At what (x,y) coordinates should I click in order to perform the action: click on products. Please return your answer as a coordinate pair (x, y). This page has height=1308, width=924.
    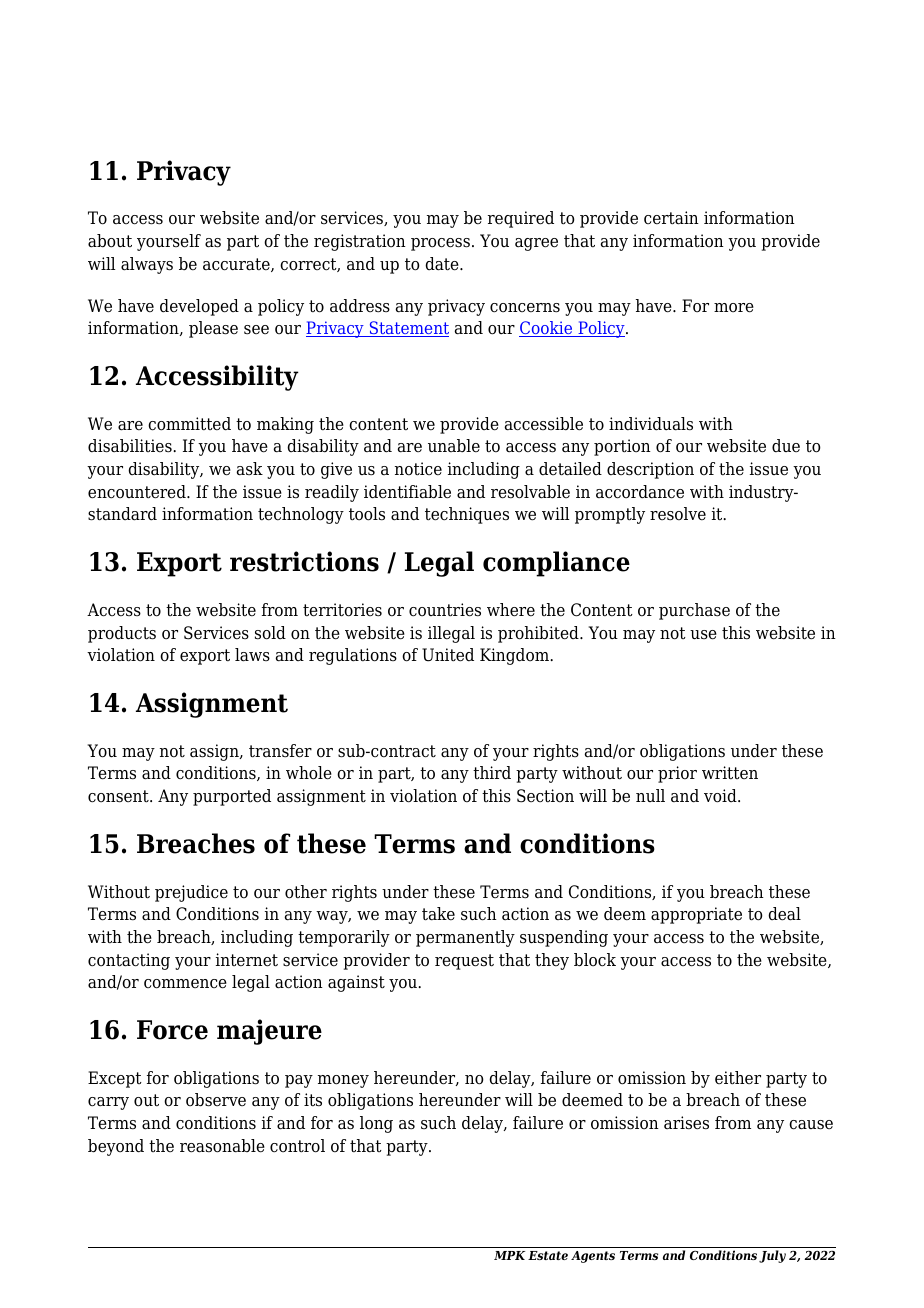
    Looking at the image, I should click on (122, 634).
